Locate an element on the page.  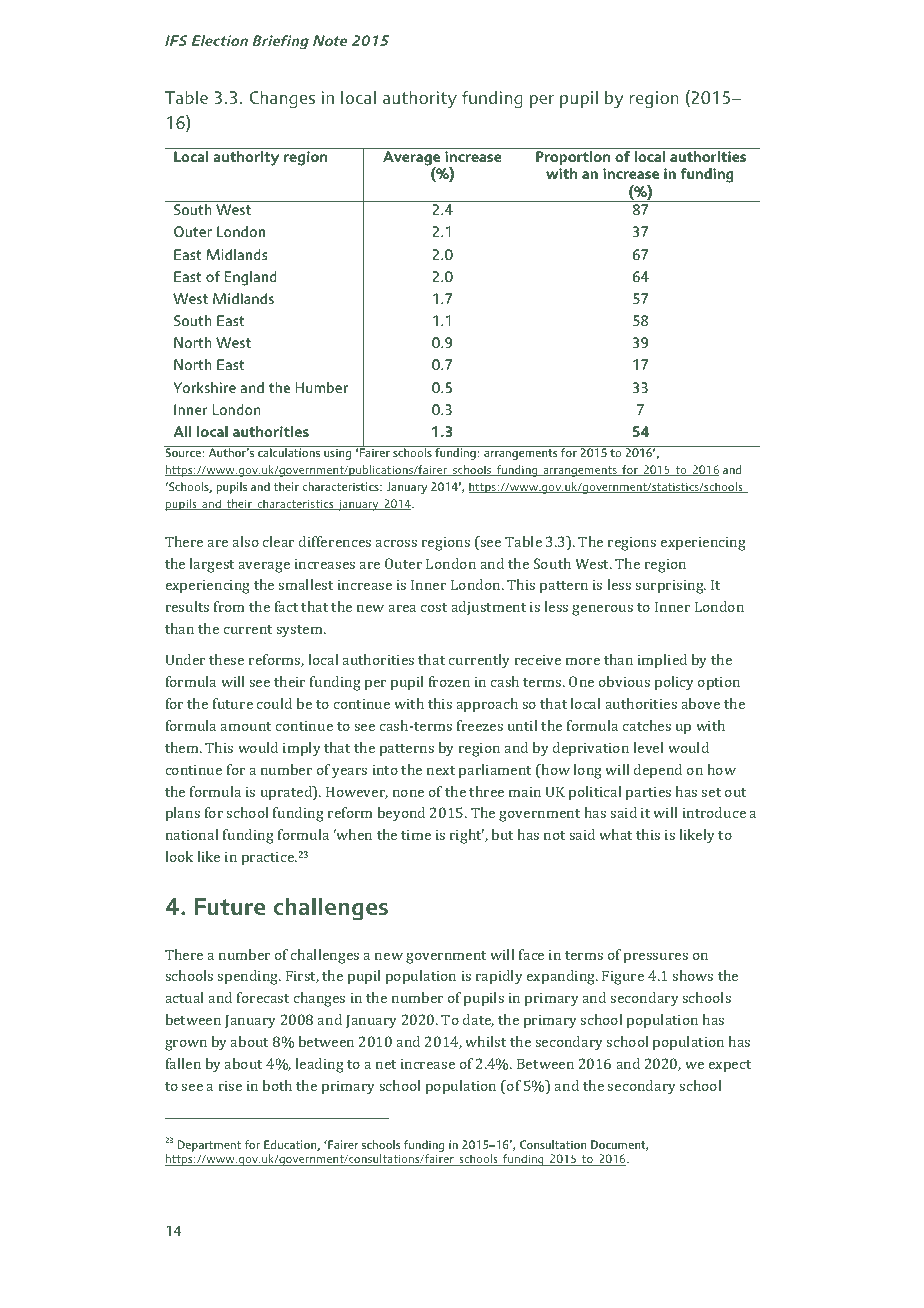
rise is located at coordinates (230, 1086).
